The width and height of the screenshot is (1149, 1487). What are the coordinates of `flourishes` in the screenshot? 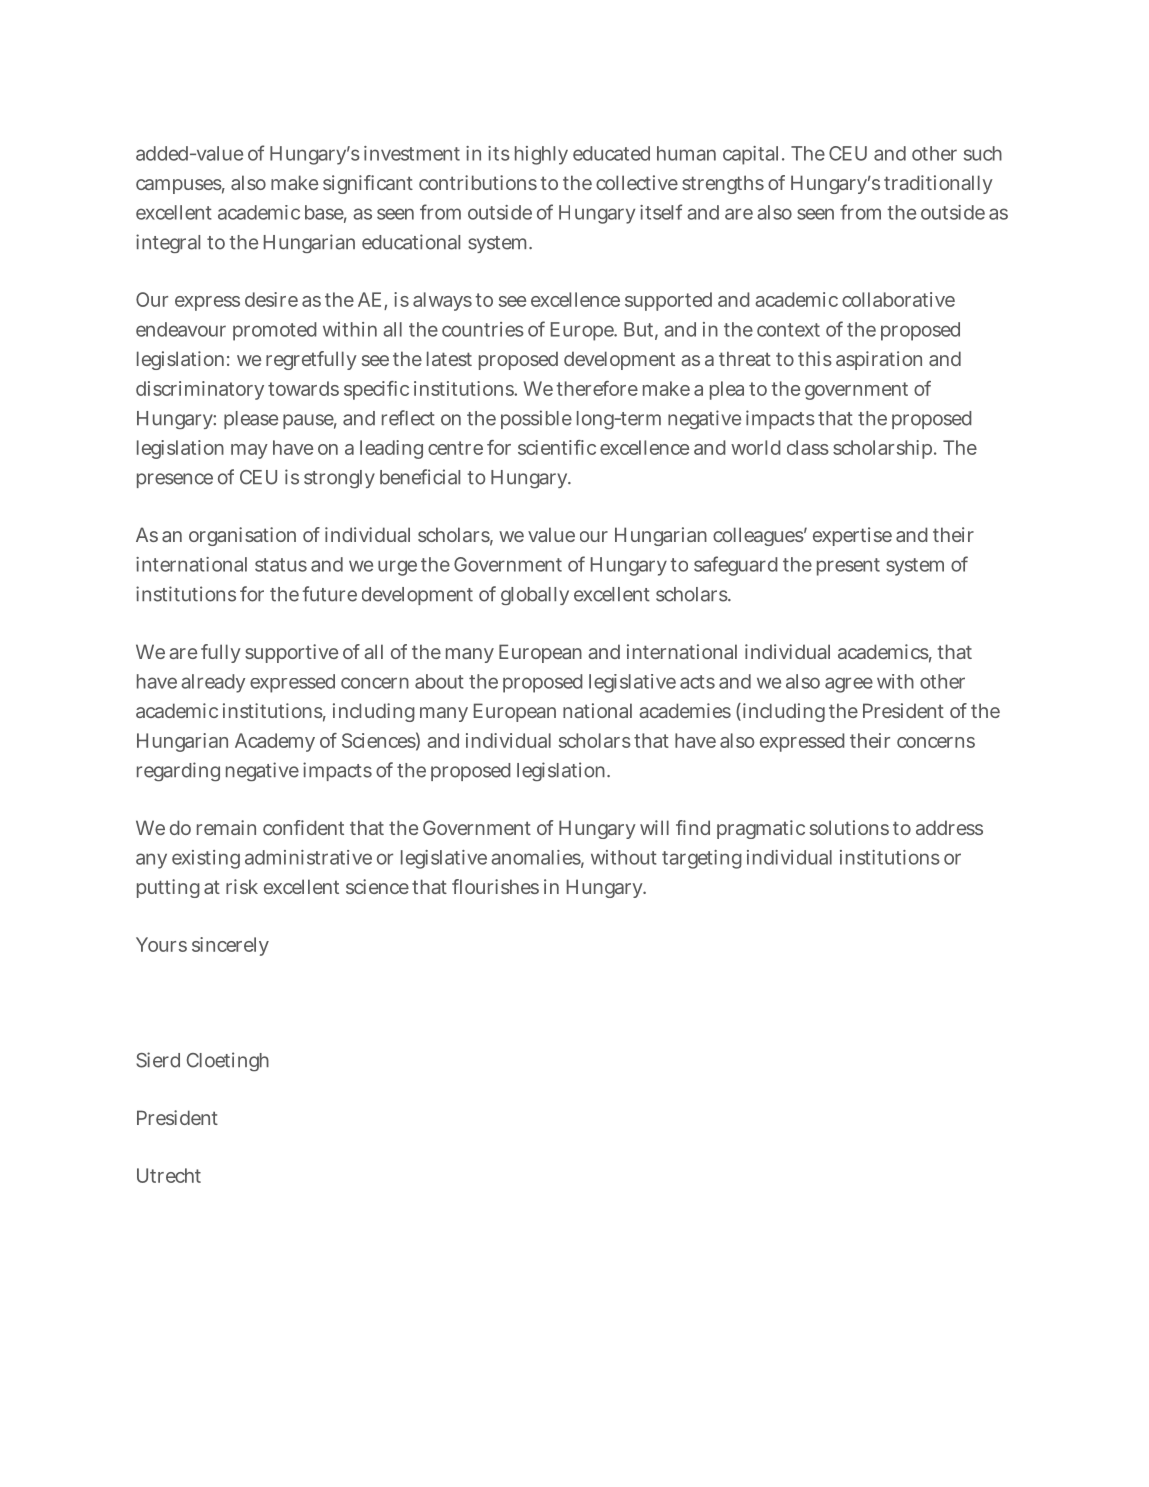 It's located at (495, 886).
